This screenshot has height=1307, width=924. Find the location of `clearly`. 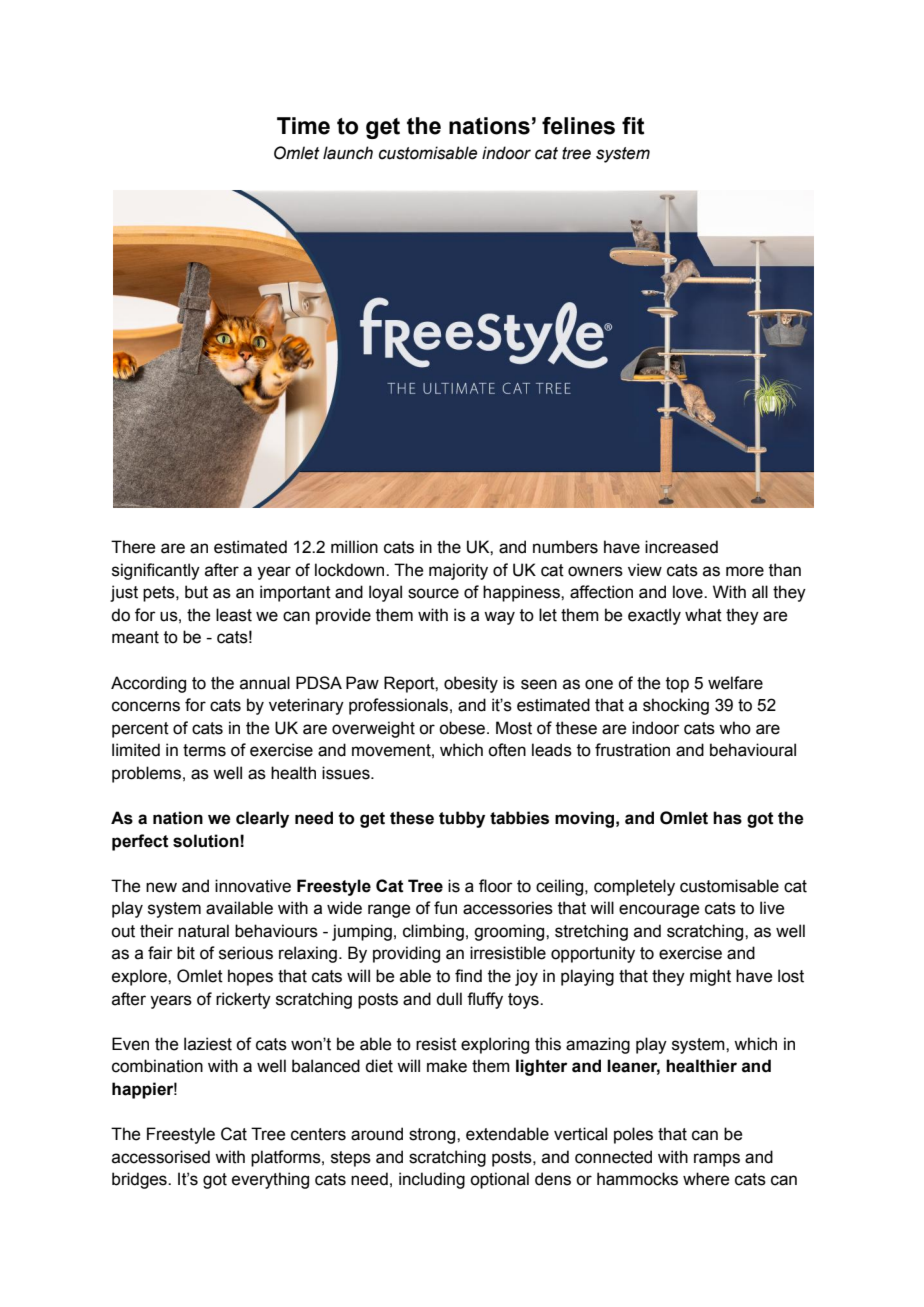

clearly is located at coordinates (262, 819).
